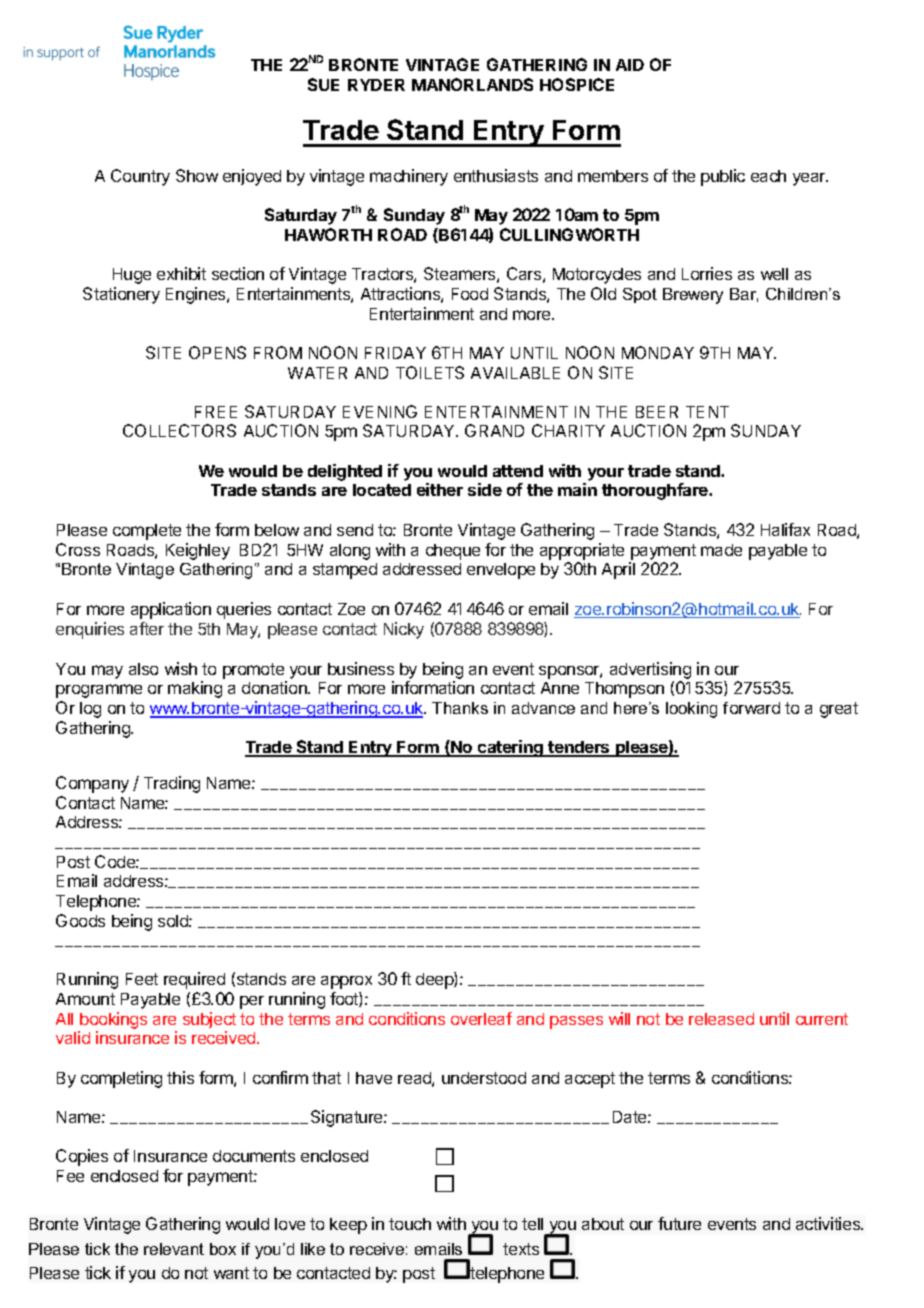  Describe the element at coordinates (143, 669) in the screenshot. I see `also` at that location.
